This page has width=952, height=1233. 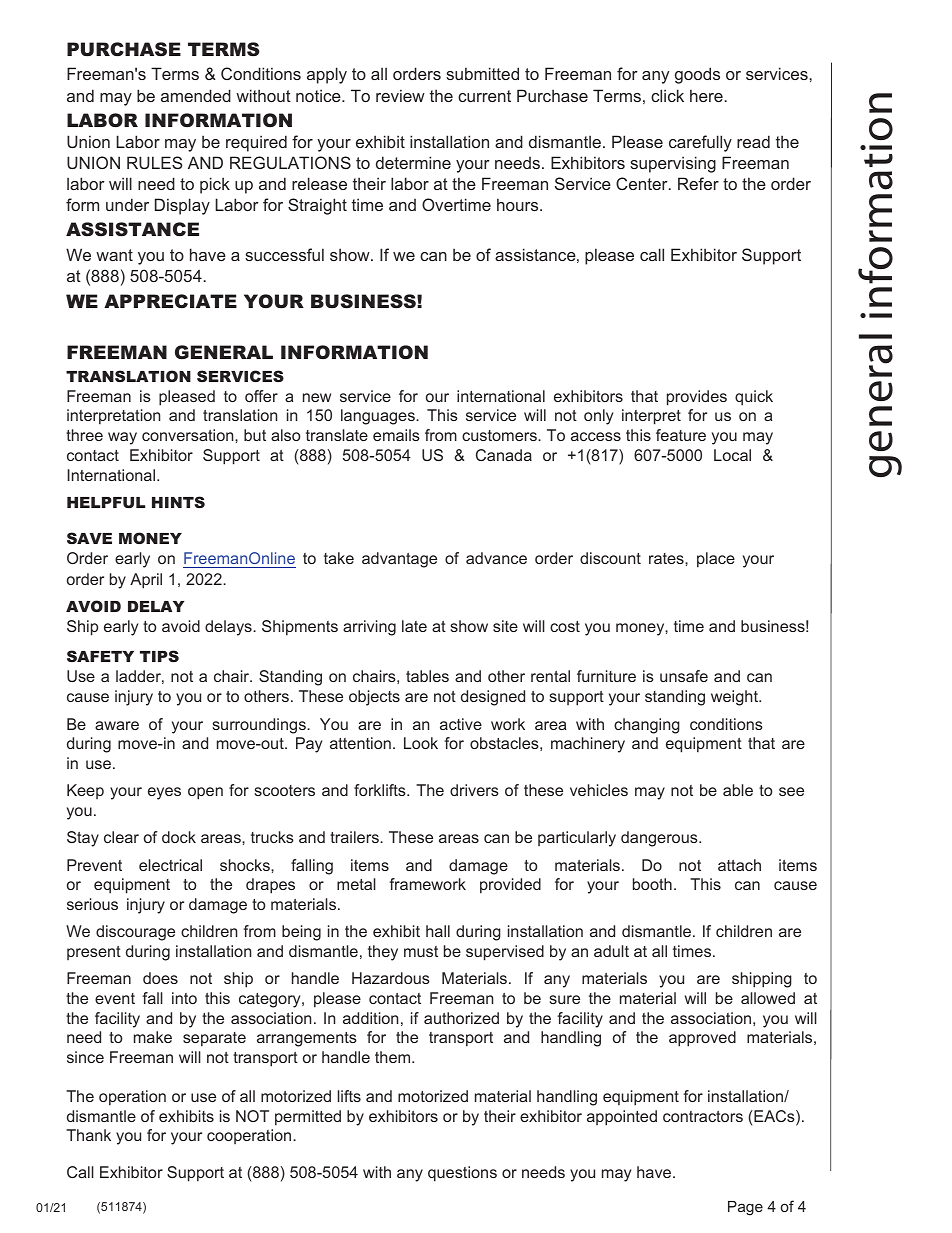 I want to click on hall, so click(x=438, y=931).
